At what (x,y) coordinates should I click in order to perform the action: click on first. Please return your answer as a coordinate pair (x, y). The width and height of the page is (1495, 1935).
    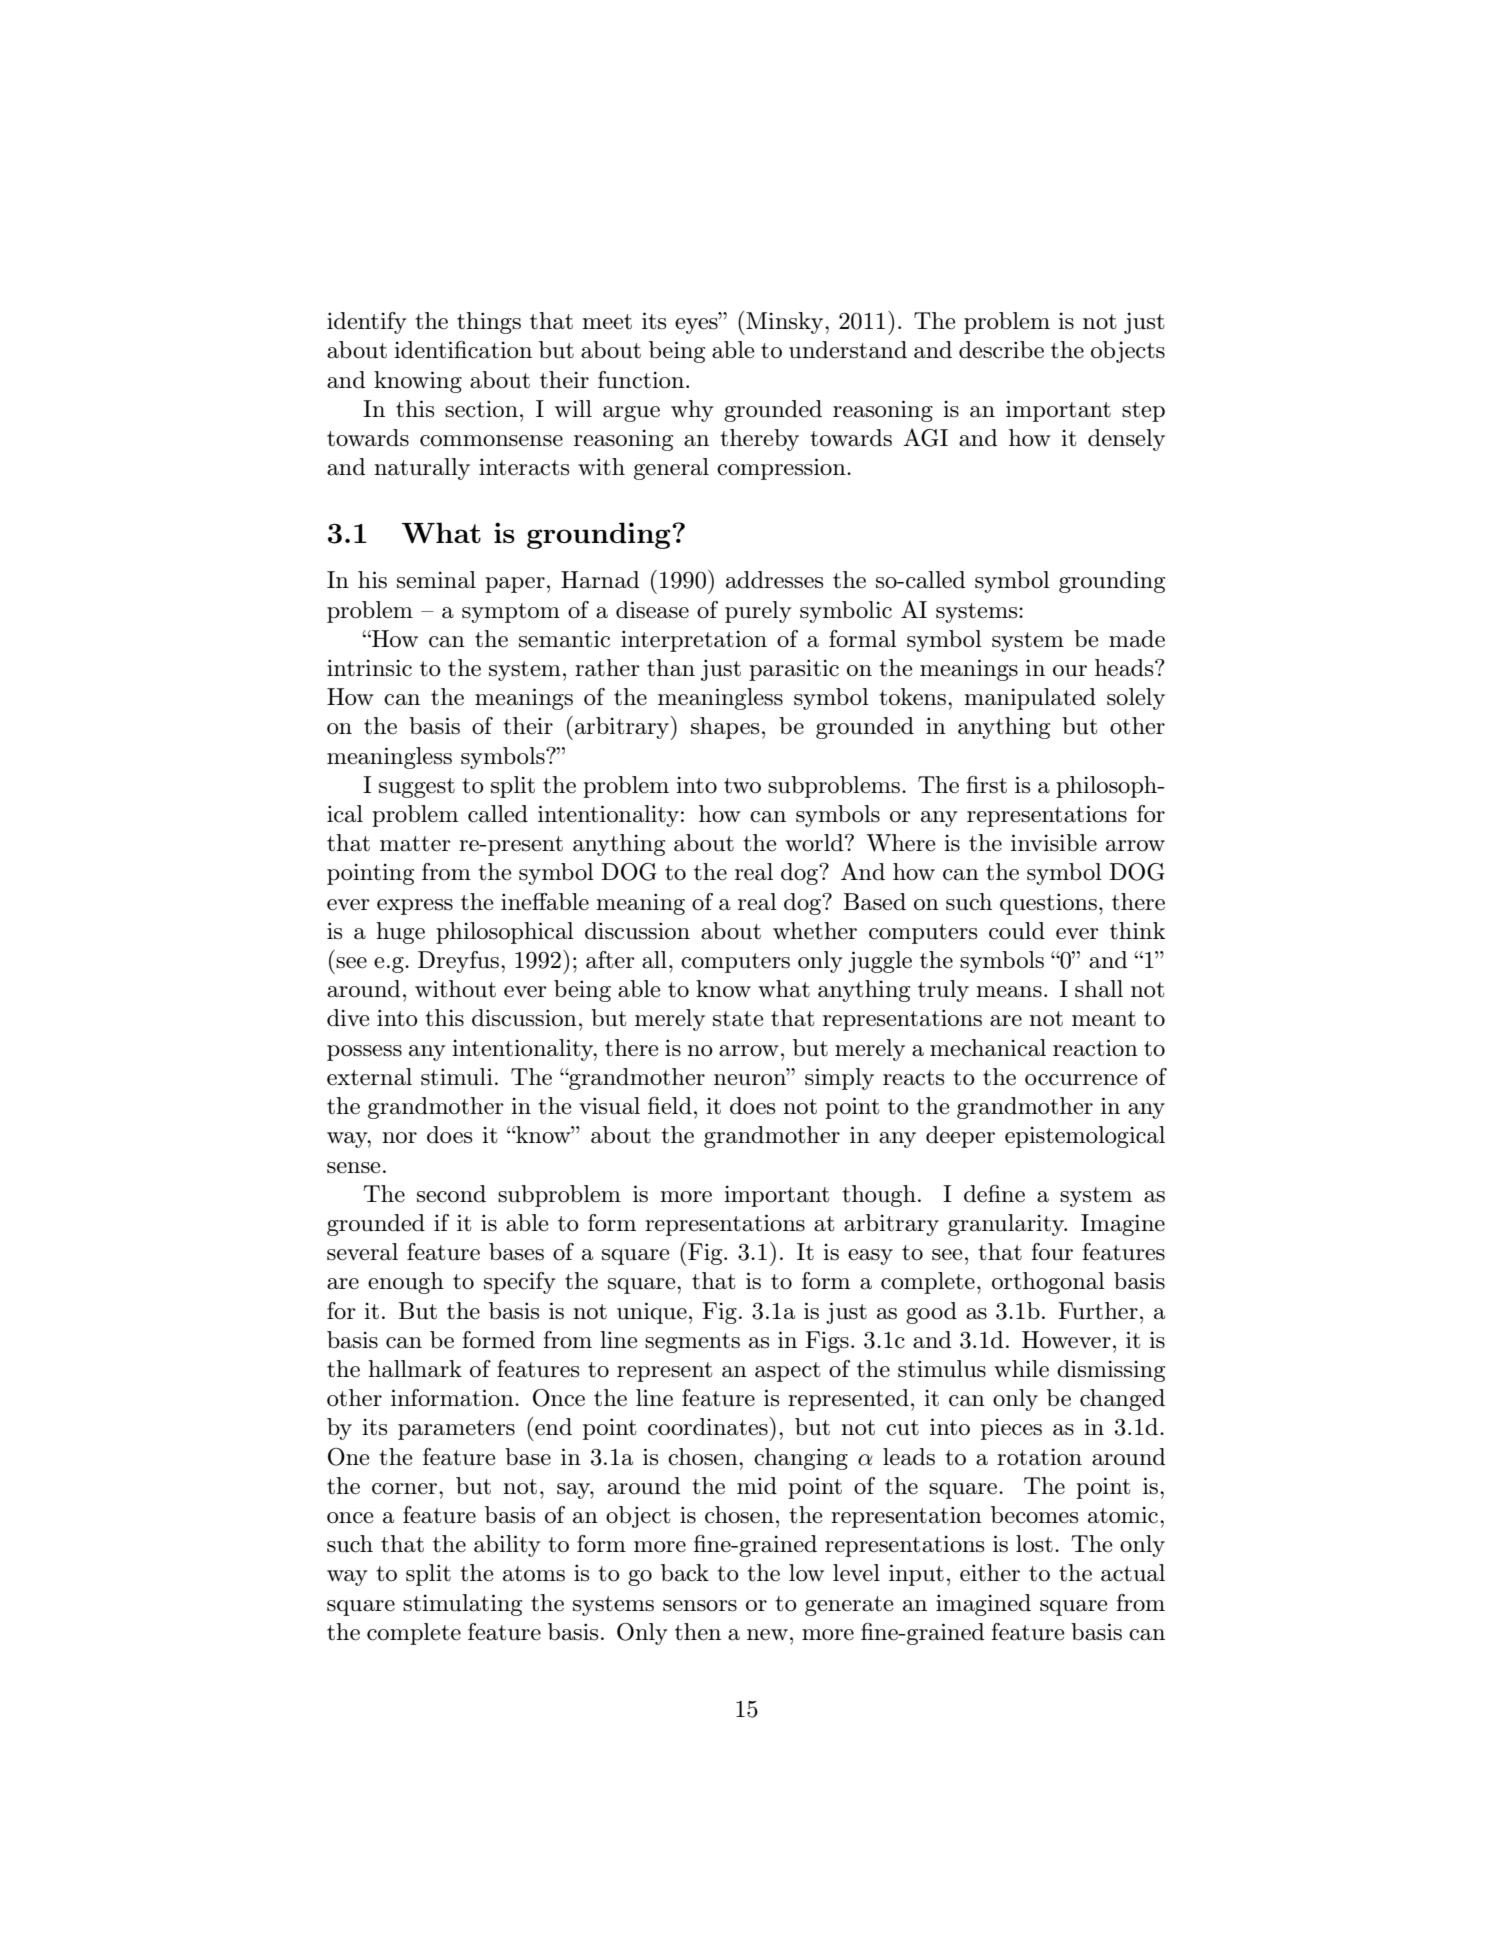
    Looking at the image, I should click on (986, 785).
